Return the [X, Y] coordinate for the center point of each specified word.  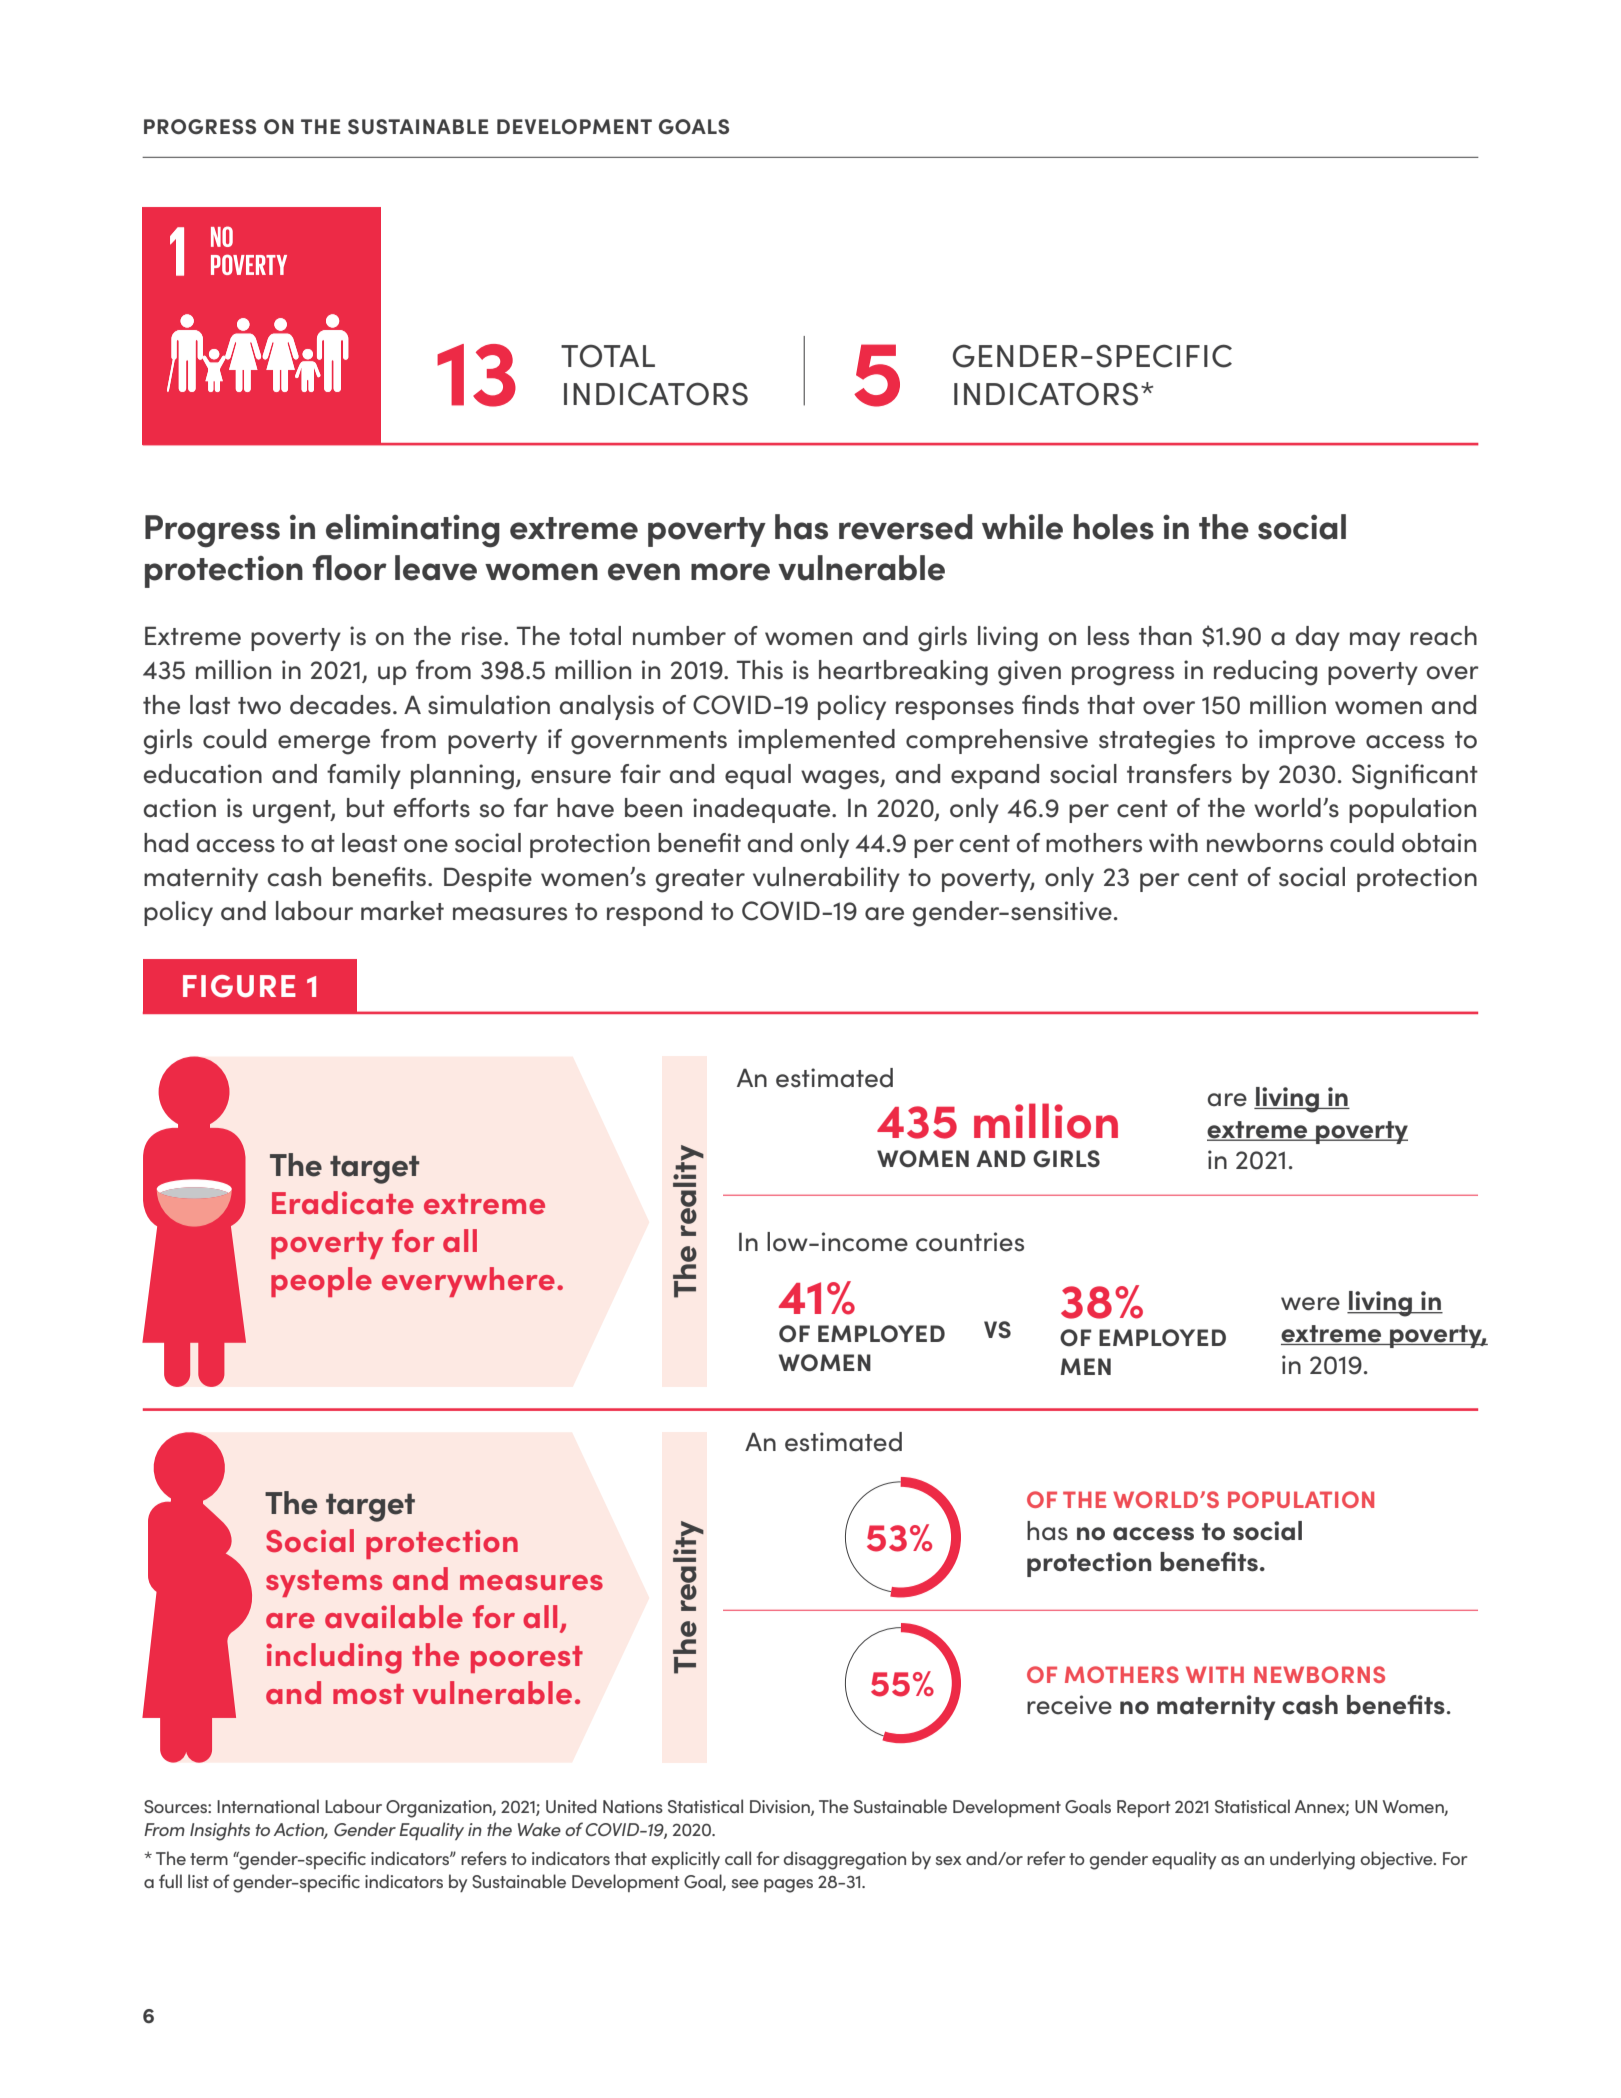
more [730, 572]
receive [1069, 1705]
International [268, 1806]
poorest [527, 1659]
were [1310, 1304]
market [402, 911]
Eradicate [343, 1202]
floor [349, 568]
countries [970, 1242]
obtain [1439, 843]
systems [324, 1583]
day [1318, 638]
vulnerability [826, 879]
